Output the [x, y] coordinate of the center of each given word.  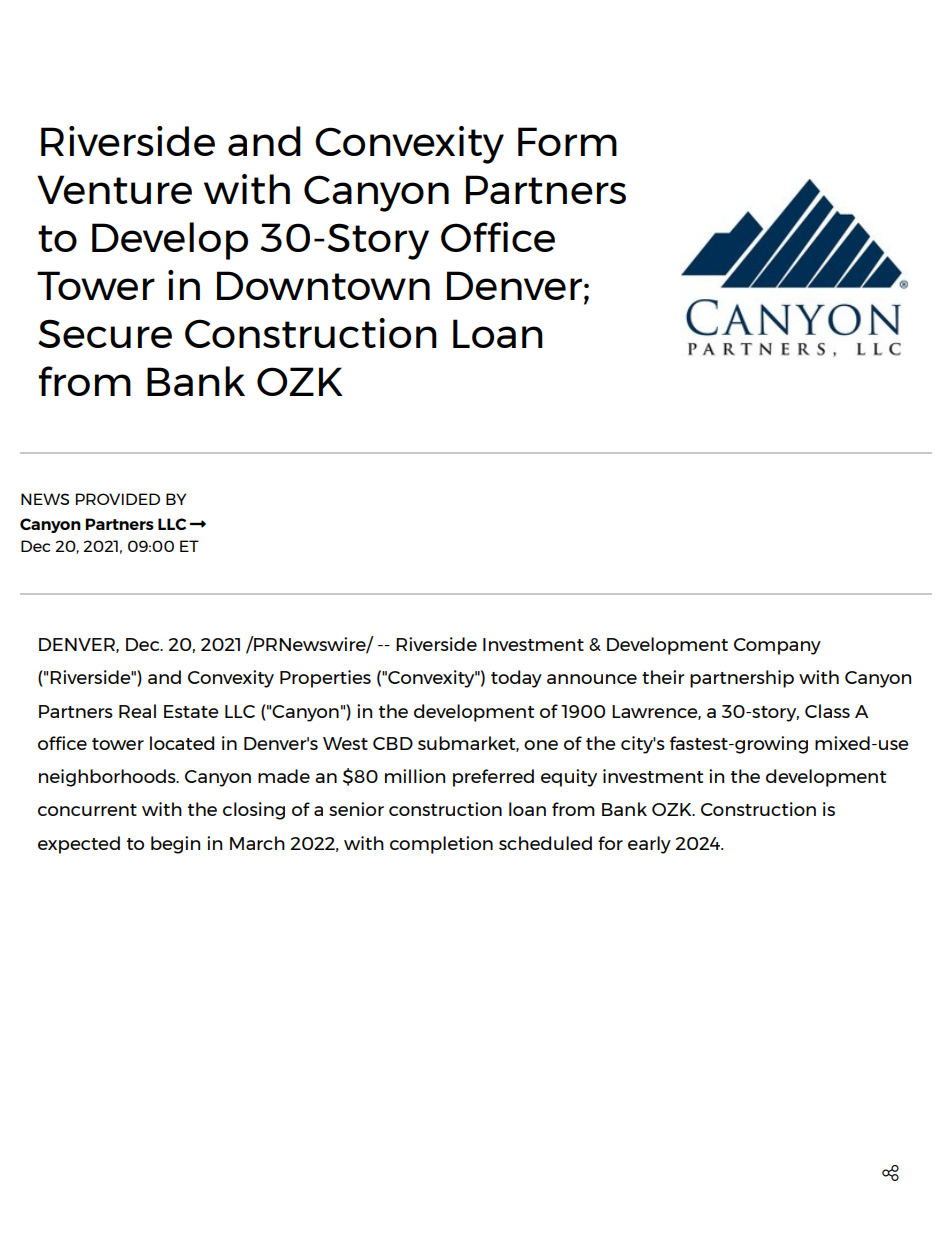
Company [777, 646]
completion [441, 845]
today [516, 679]
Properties [325, 679]
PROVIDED [118, 499]
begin [175, 845]
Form [567, 141]
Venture [114, 189]
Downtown [323, 285]
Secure [105, 333]
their [663, 677]
